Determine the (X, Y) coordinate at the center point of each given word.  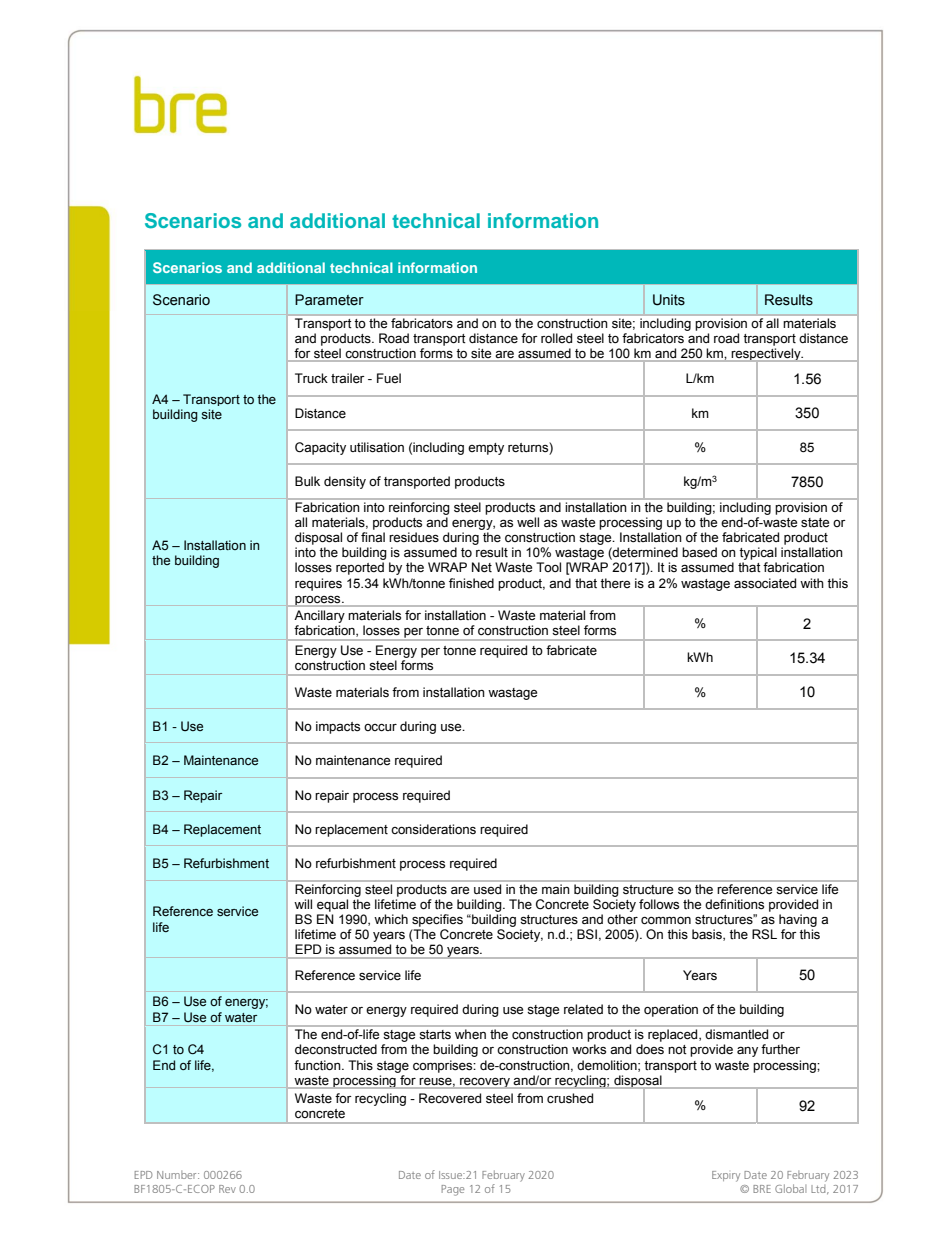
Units (669, 300)
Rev (227, 1189)
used (487, 889)
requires (318, 584)
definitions (734, 904)
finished (471, 583)
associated (765, 583)
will (303, 904)
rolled (556, 338)
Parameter (329, 300)
